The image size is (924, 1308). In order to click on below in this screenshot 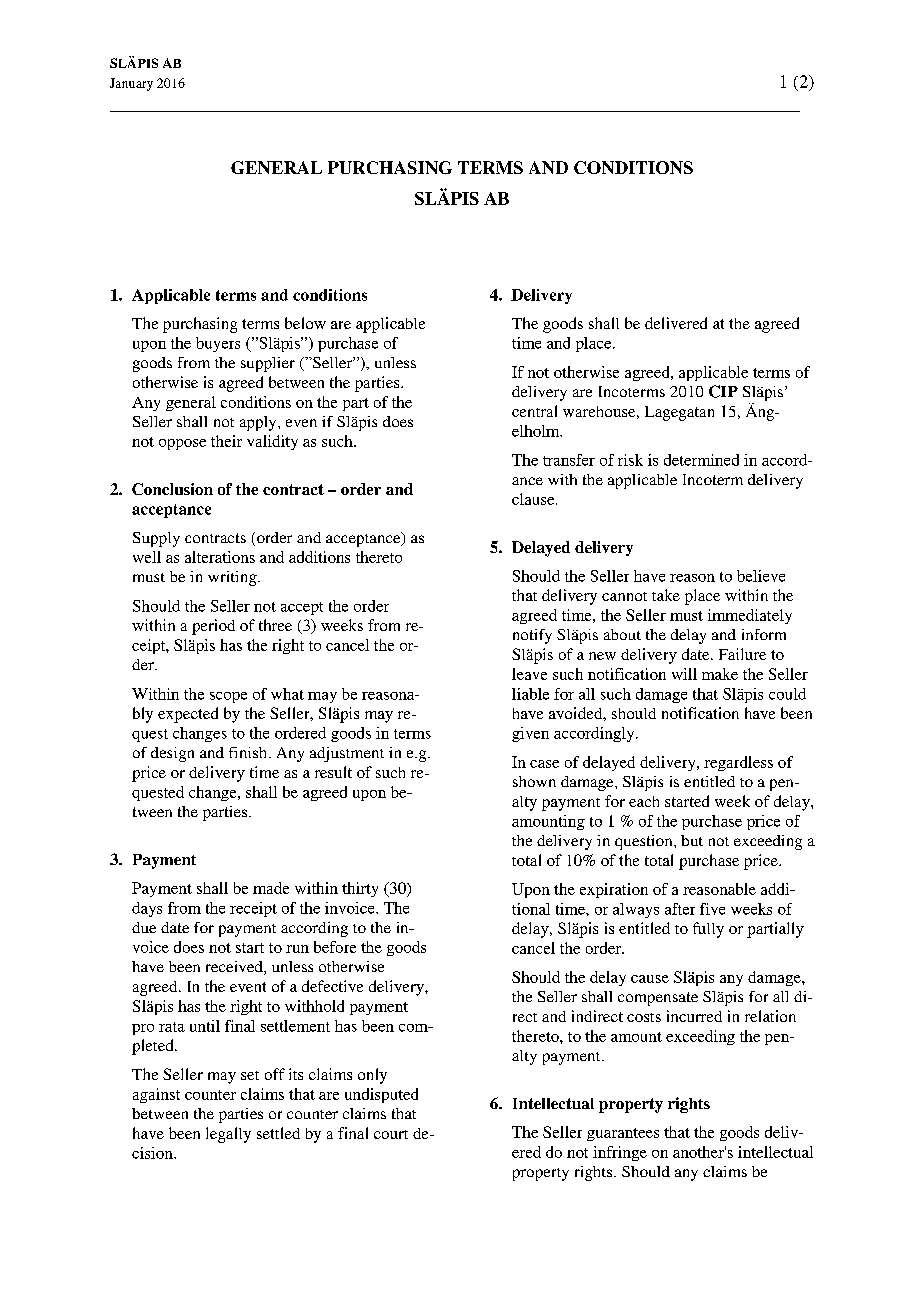, I will do `click(305, 323)`.
